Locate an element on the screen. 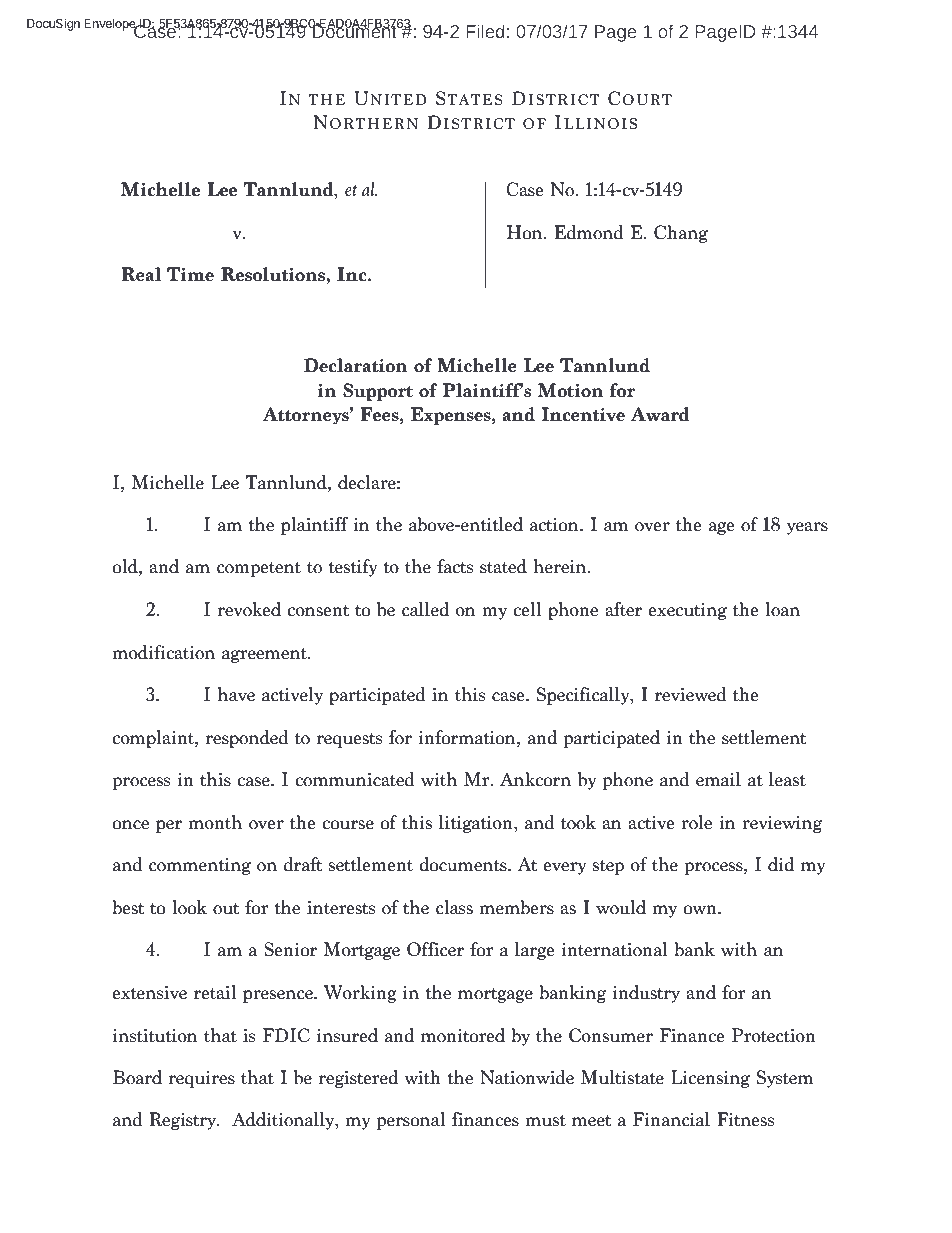 The image size is (952, 1233). Time is located at coordinates (190, 274).
